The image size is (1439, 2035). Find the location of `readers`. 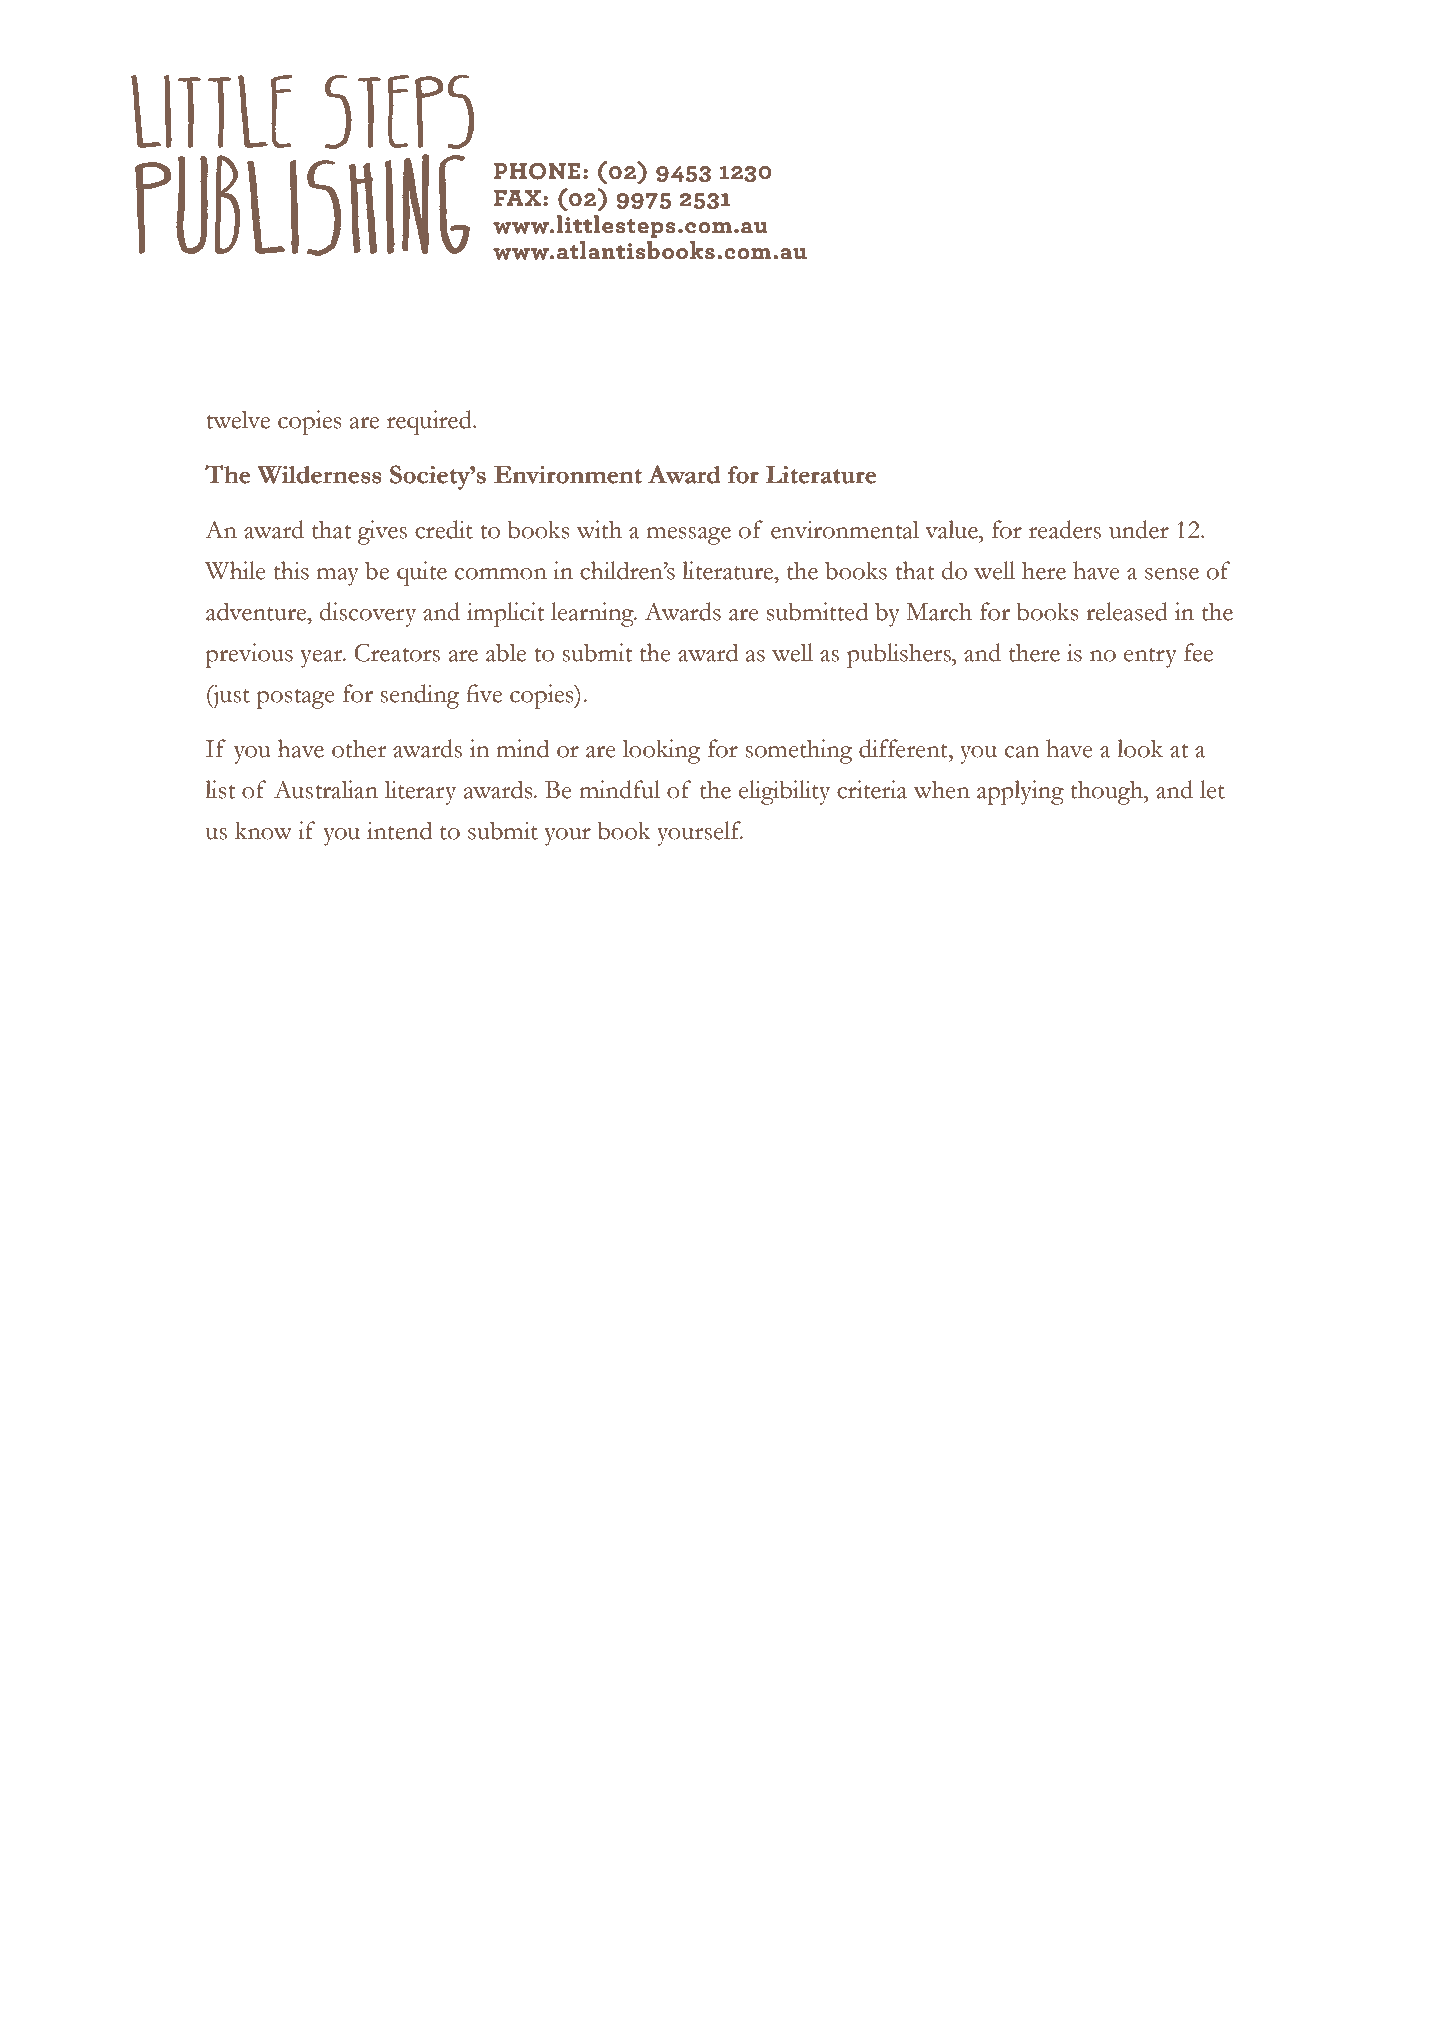

readers is located at coordinates (1065, 529).
